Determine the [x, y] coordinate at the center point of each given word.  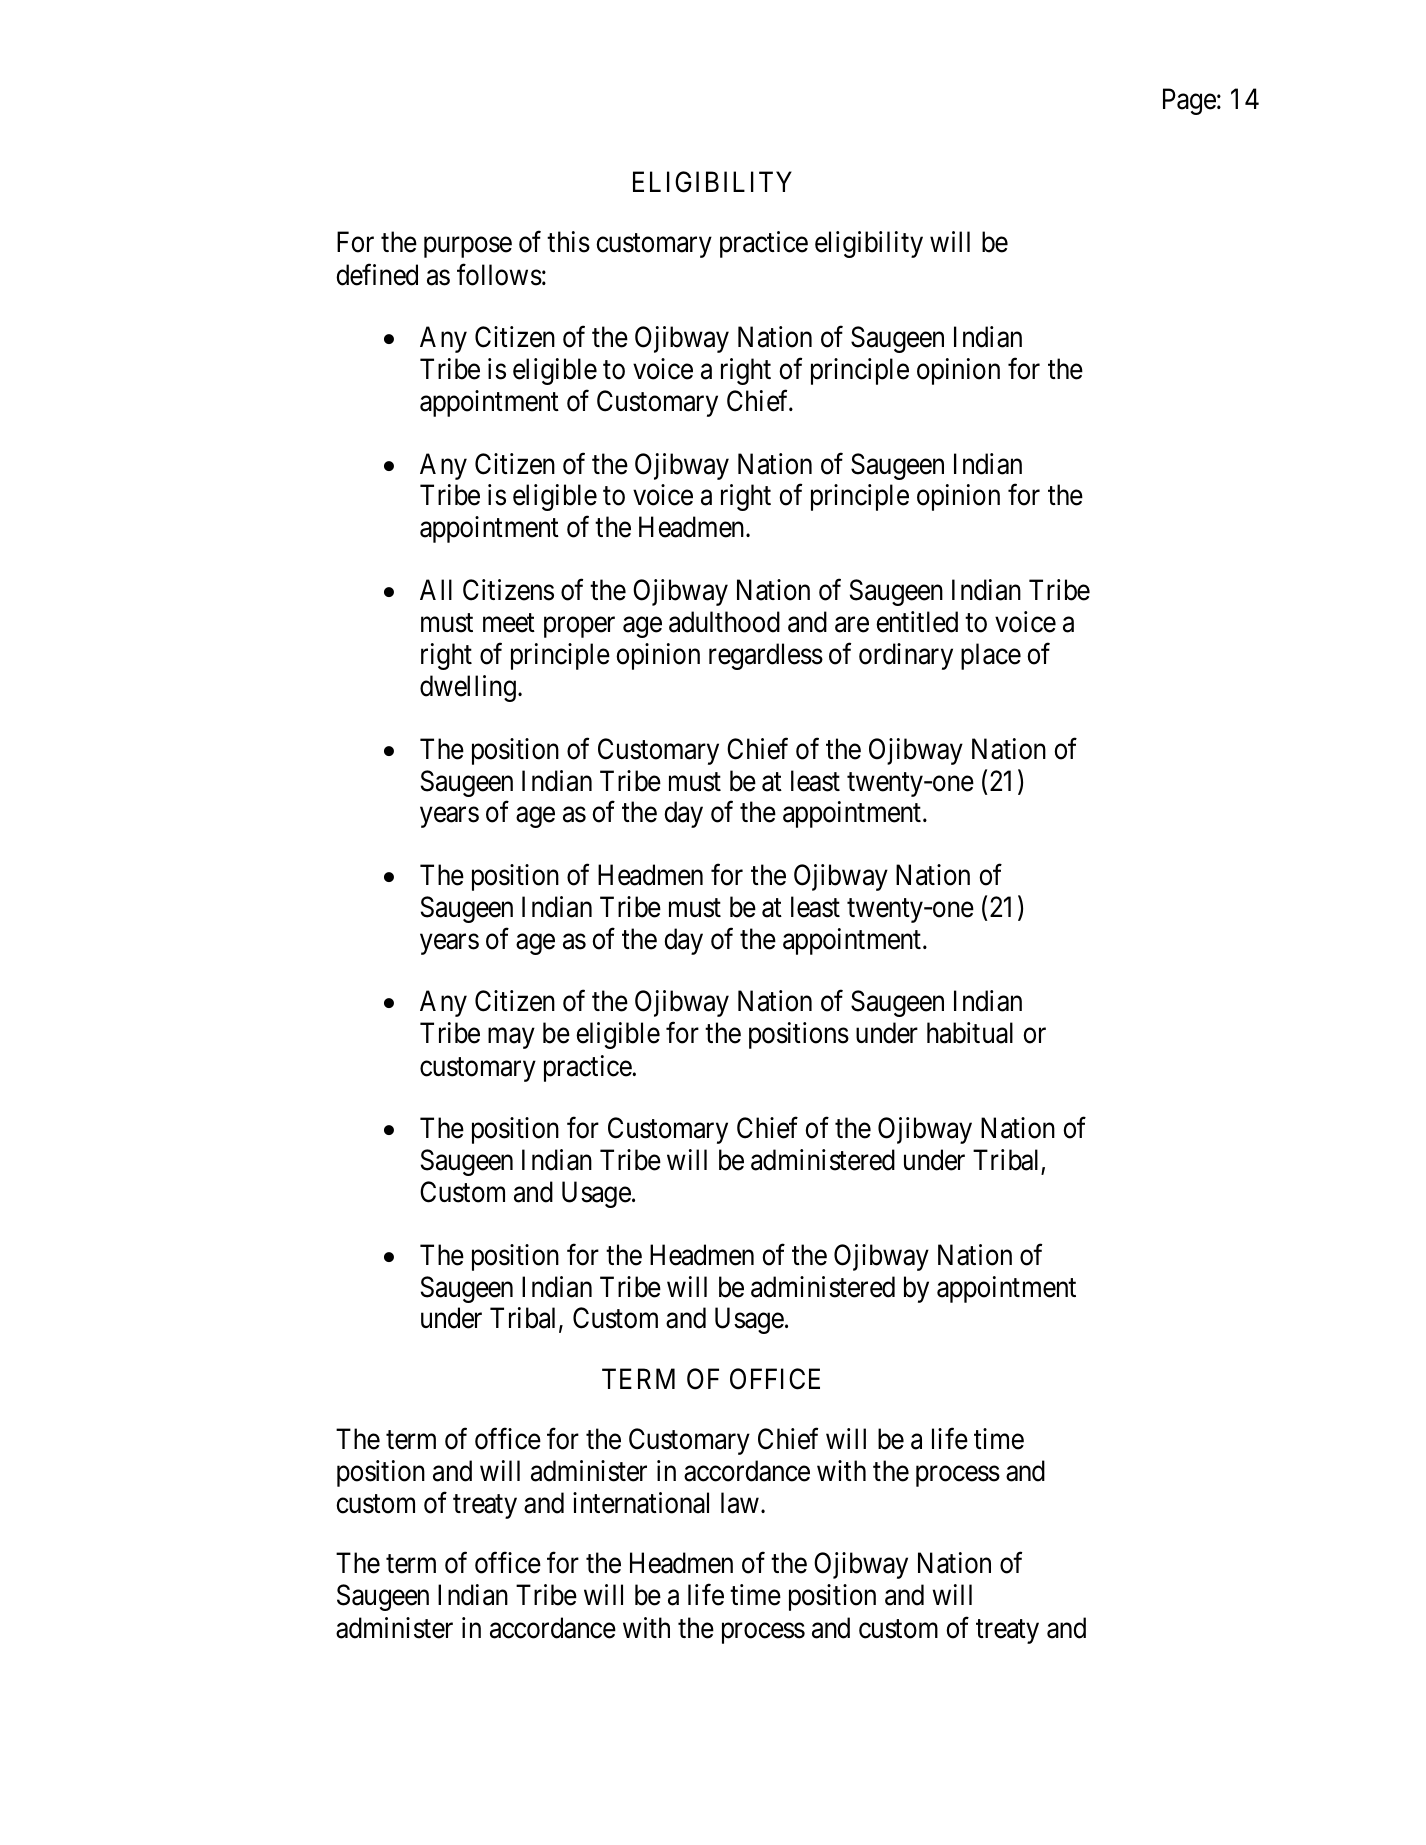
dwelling [468, 688]
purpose [468, 247]
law [740, 1503]
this [568, 242]
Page [1189, 102]
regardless [766, 656]
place [991, 656]
